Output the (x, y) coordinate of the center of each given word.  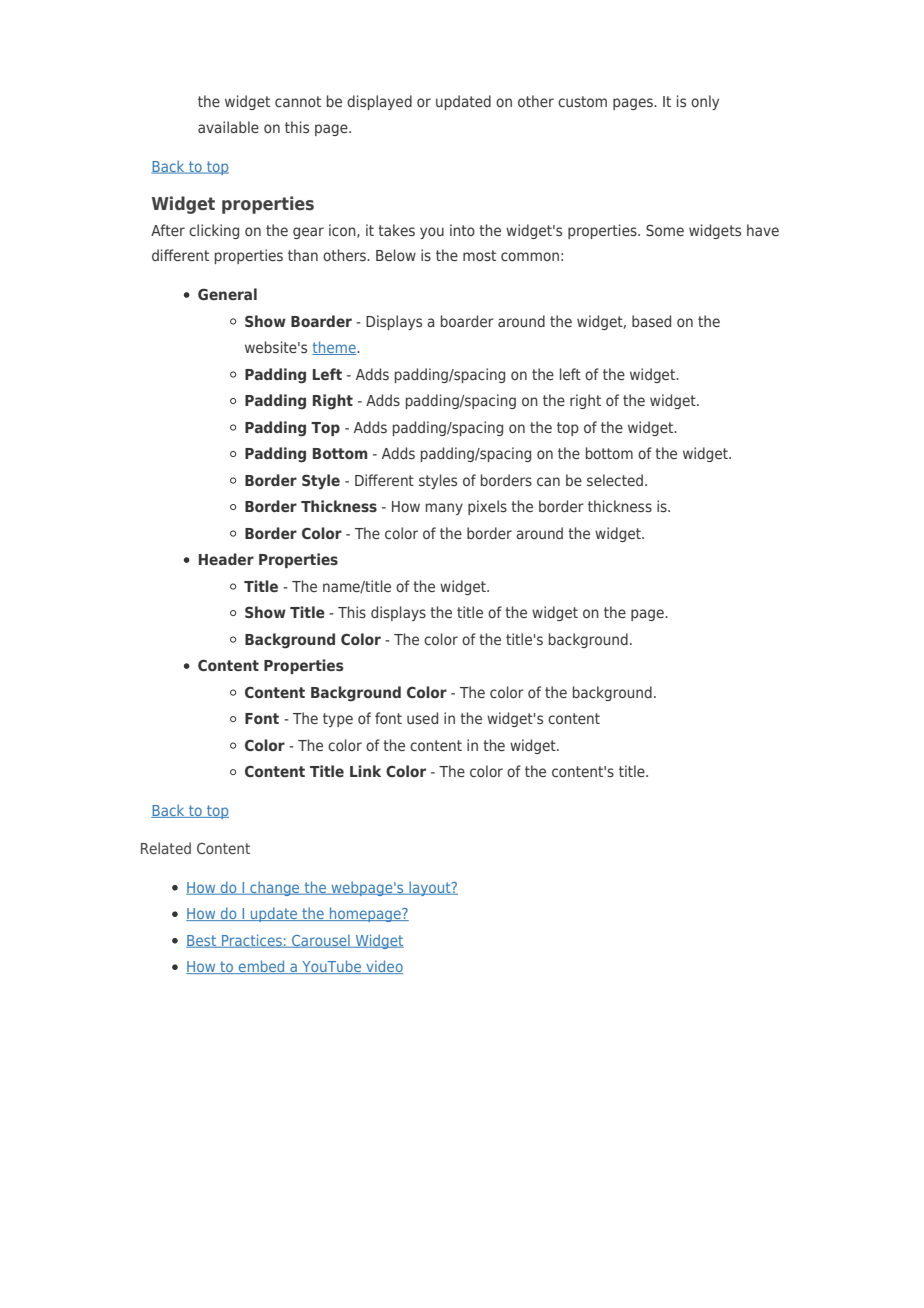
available (228, 127)
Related (166, 848)
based (651, 321)
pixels (487, 507)
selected (615, 480)
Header (226, 559)
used (422, 718)
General (227, 294)
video (383, 967)
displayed (379, 102)
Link (365, 771)
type (338, 720)
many (444, 509)
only (705, 102)
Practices (252, 941)
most (479, 255)
